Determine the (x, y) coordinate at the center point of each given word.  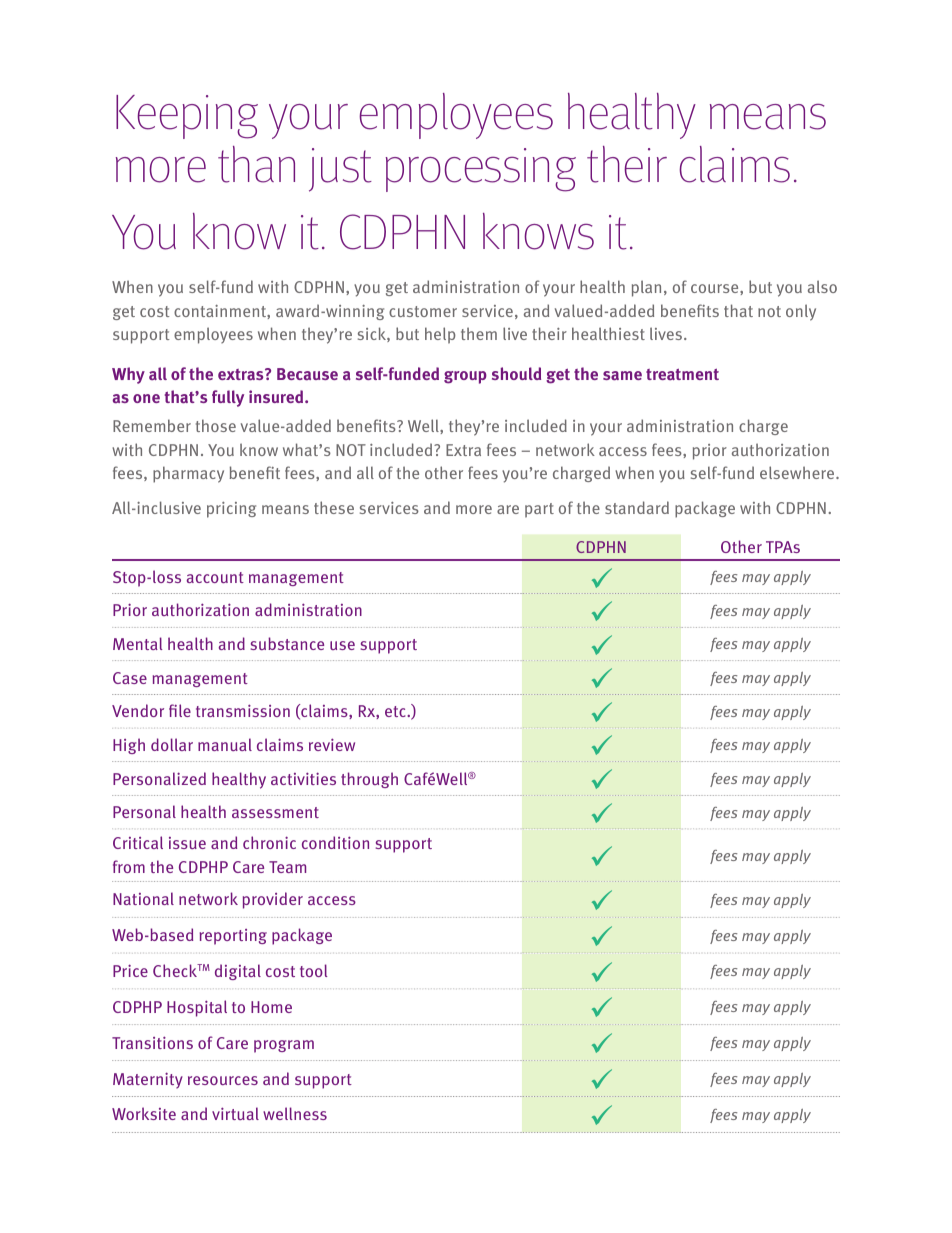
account (215, 577)
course (716, 288)
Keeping (187, 117)
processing (481, 170)
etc (396, 711)
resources (223, 1080)
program (284, 1046)
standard (637, 507)
